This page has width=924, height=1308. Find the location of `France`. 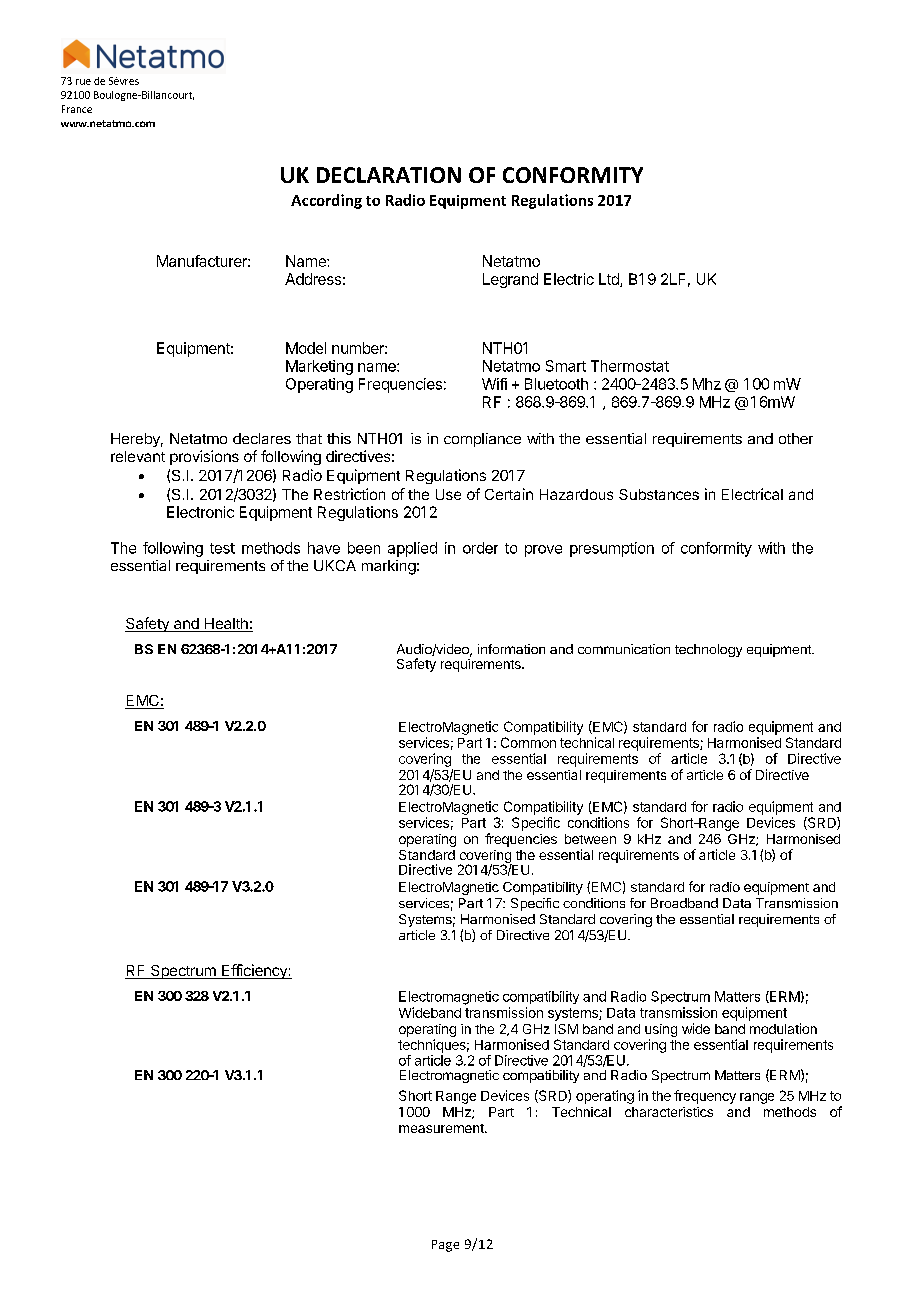

France is located at coordinates (77, 109).
